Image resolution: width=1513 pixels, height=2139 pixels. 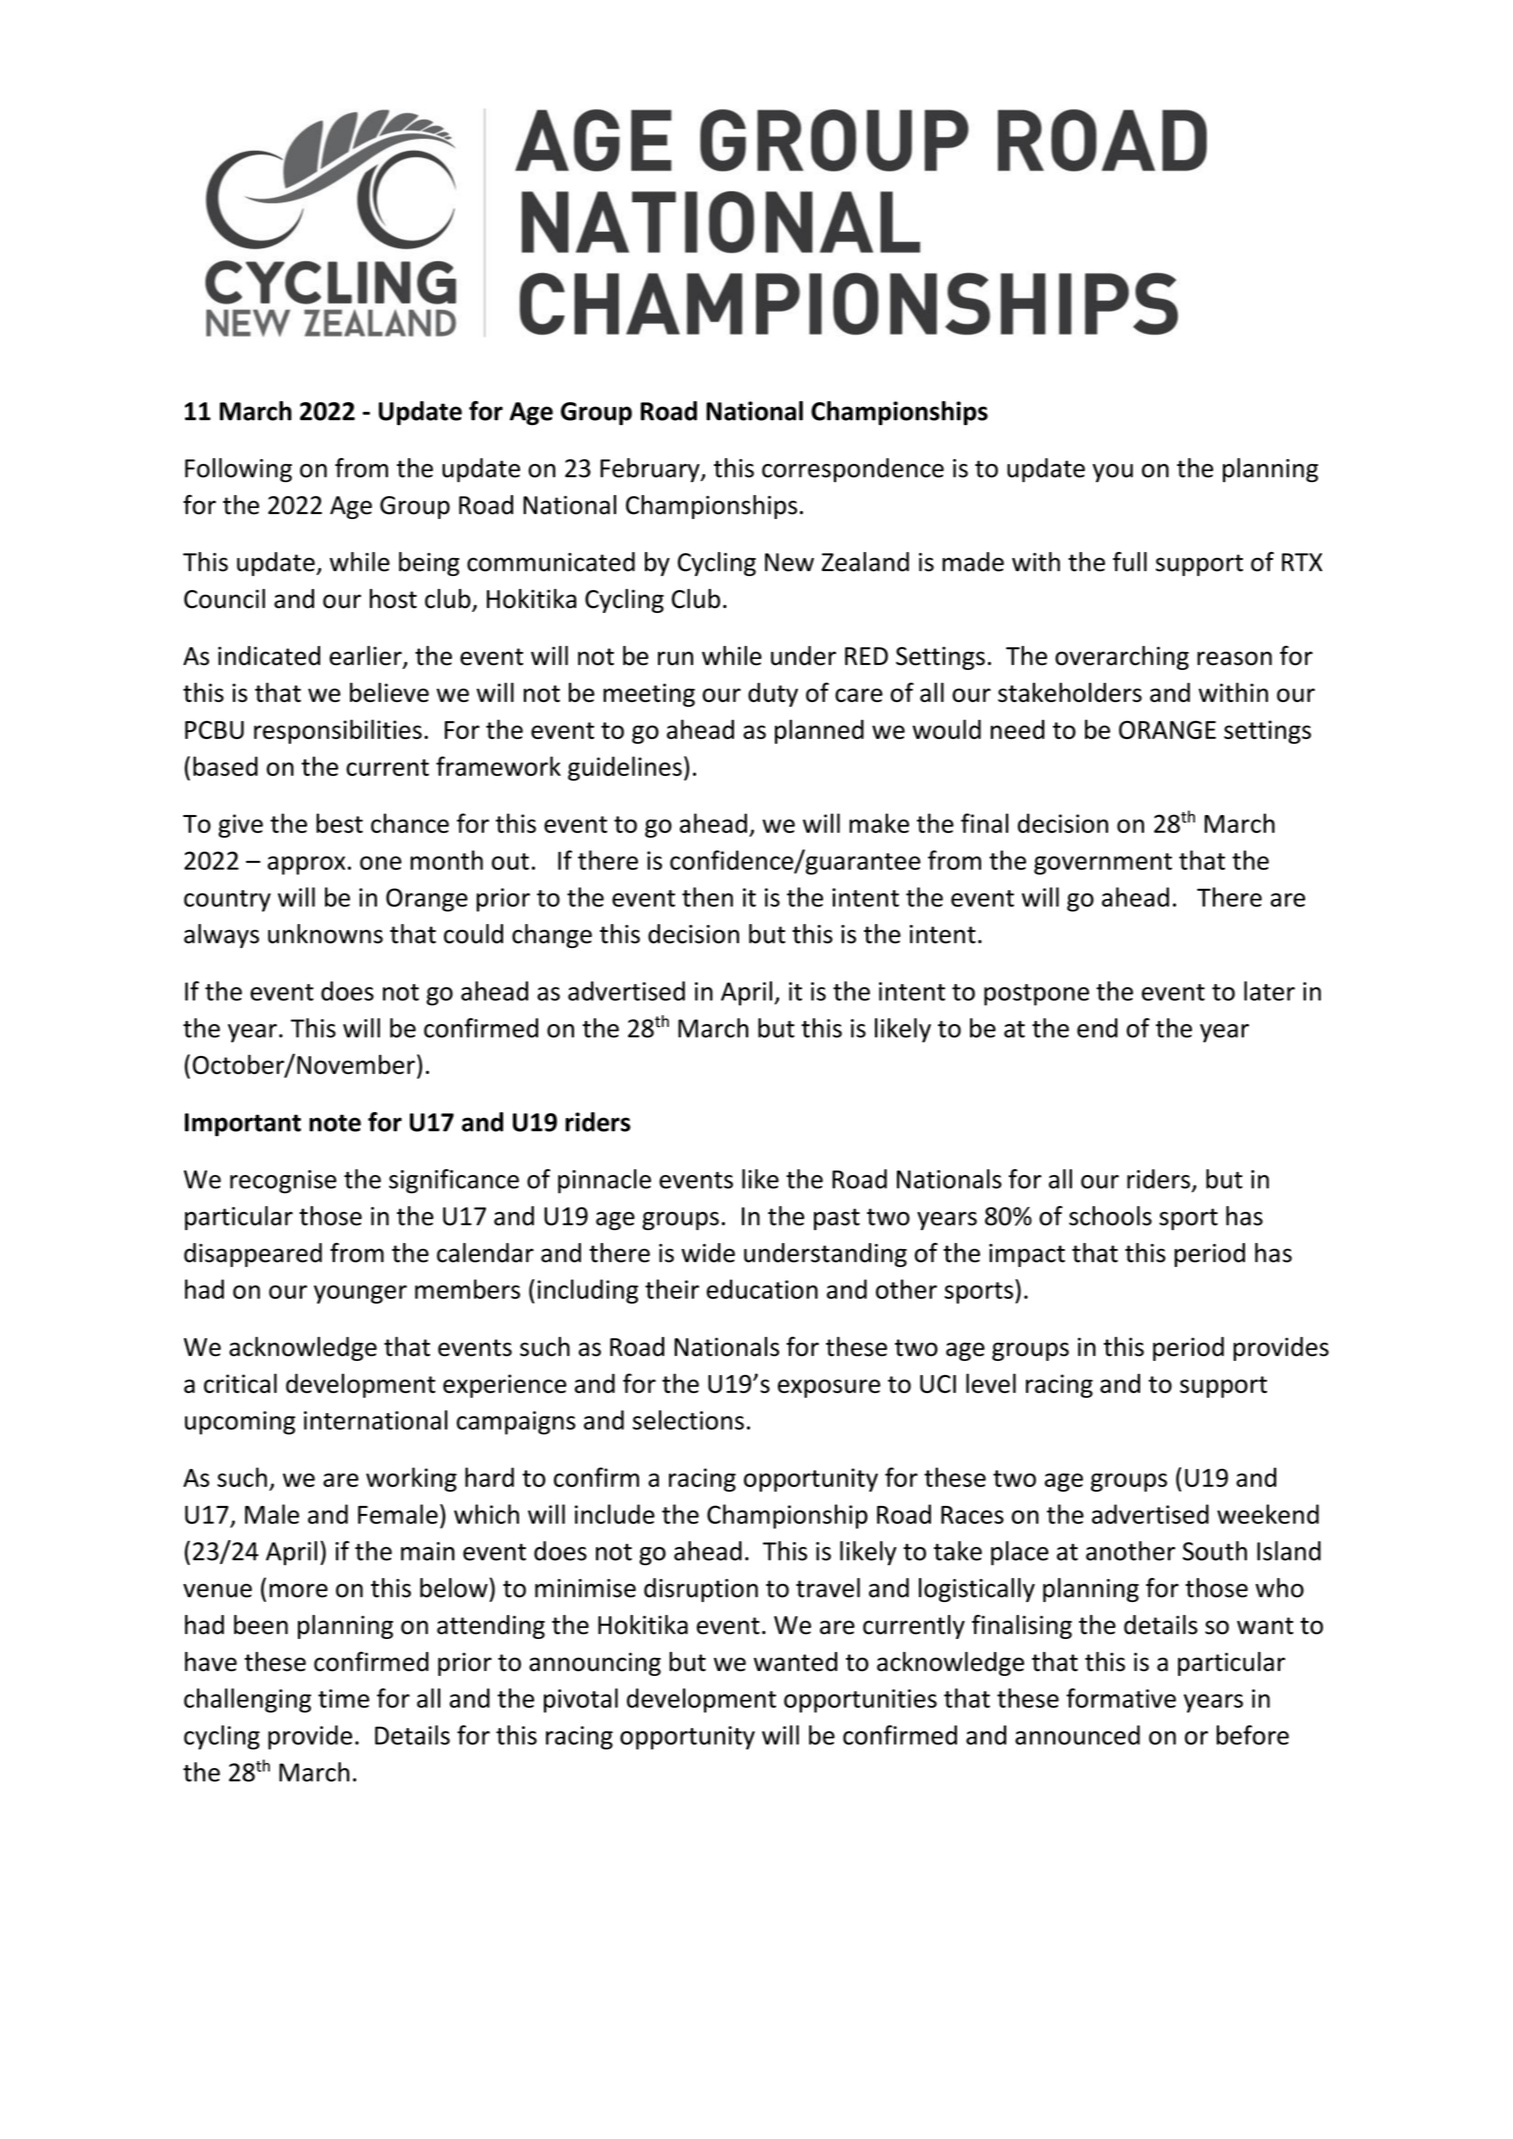 What do you see at coordinates (604, 1181) in the screenshot?
I see `pinnacle` at bounding box center [604, 1181].
